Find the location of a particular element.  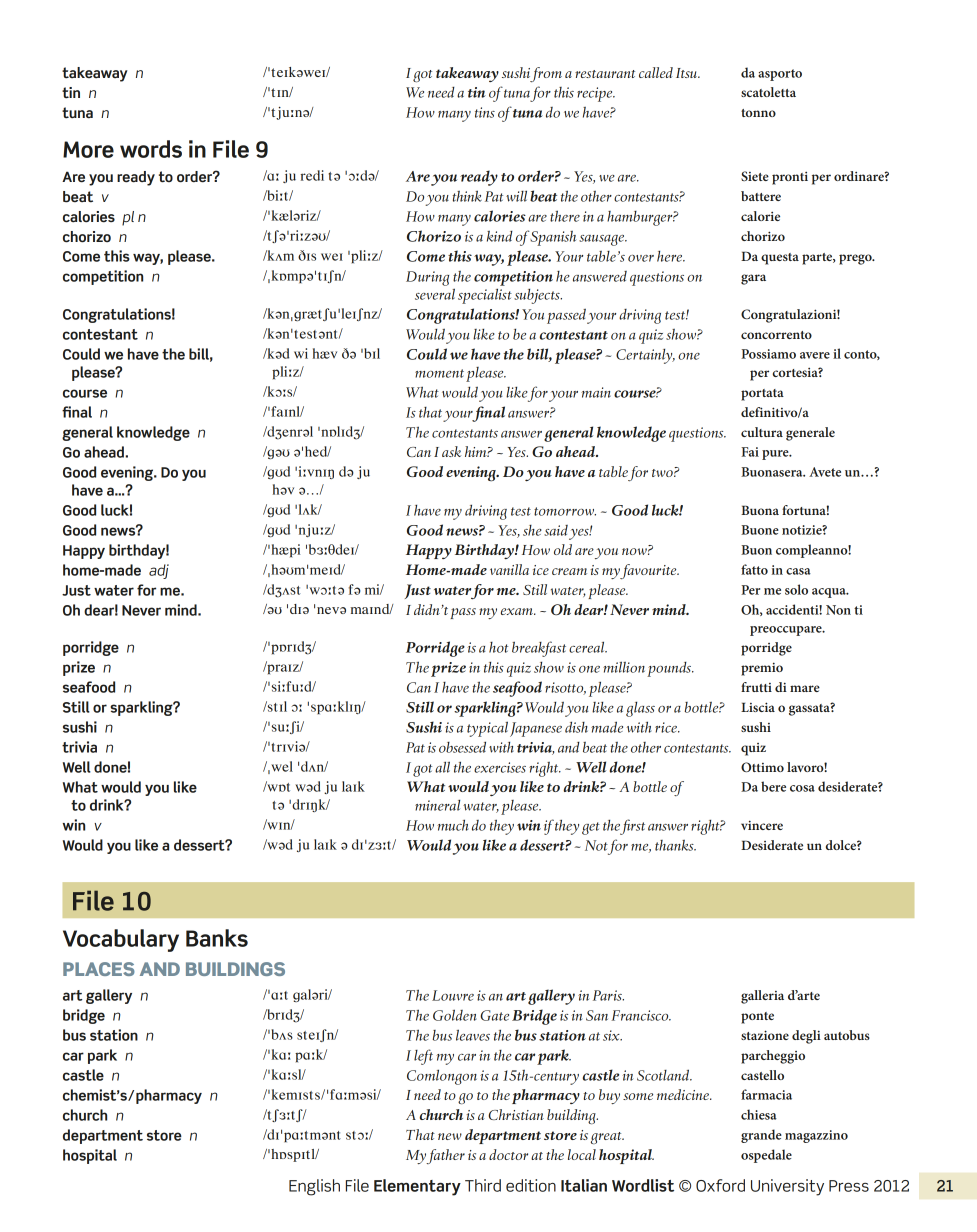

specialist is located at coordinates (485, 296).
